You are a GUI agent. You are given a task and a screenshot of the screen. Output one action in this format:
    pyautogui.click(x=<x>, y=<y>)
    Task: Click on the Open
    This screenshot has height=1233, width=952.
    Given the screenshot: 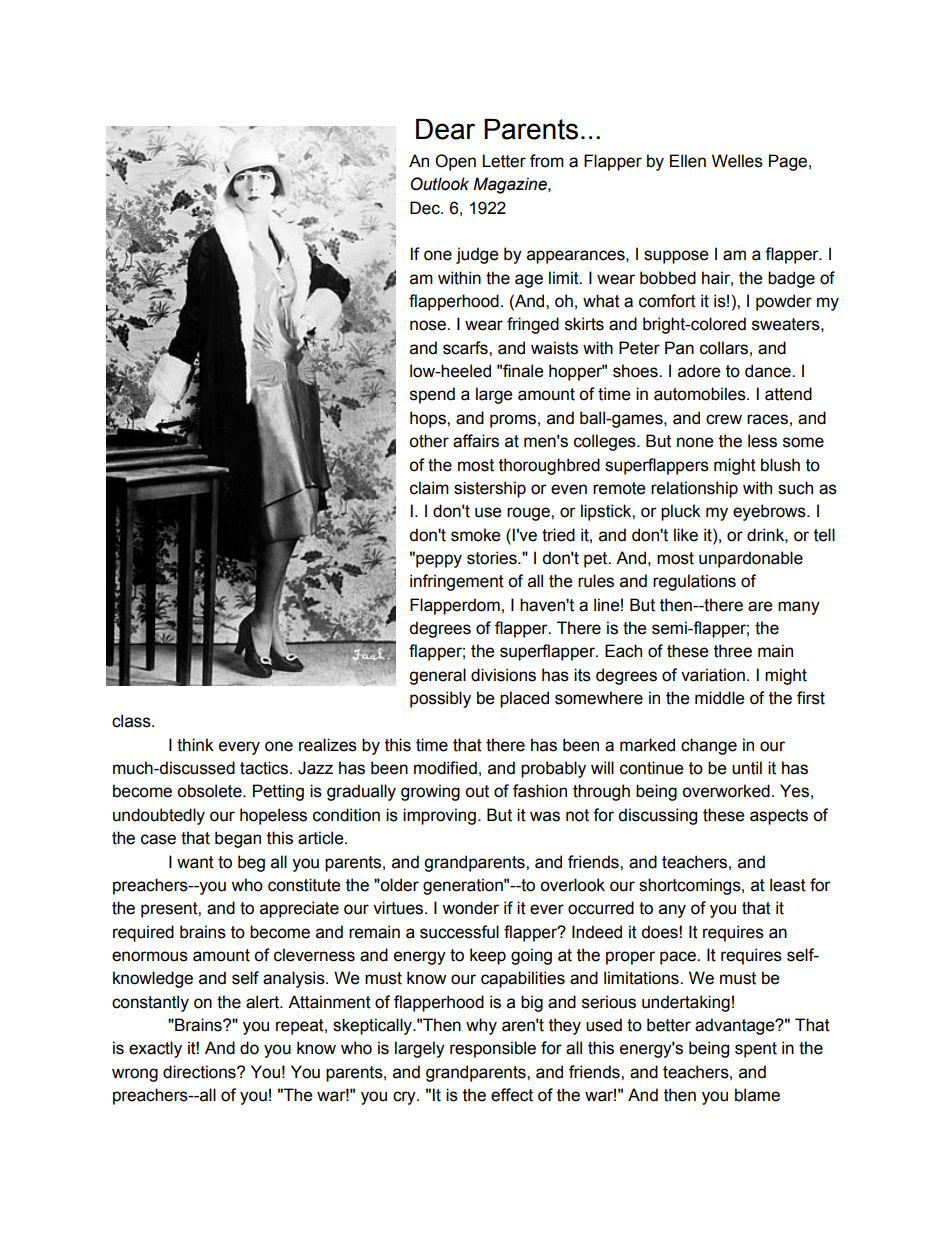 What is the action you would take?
    pyautogui.click(x=455, y=162)
